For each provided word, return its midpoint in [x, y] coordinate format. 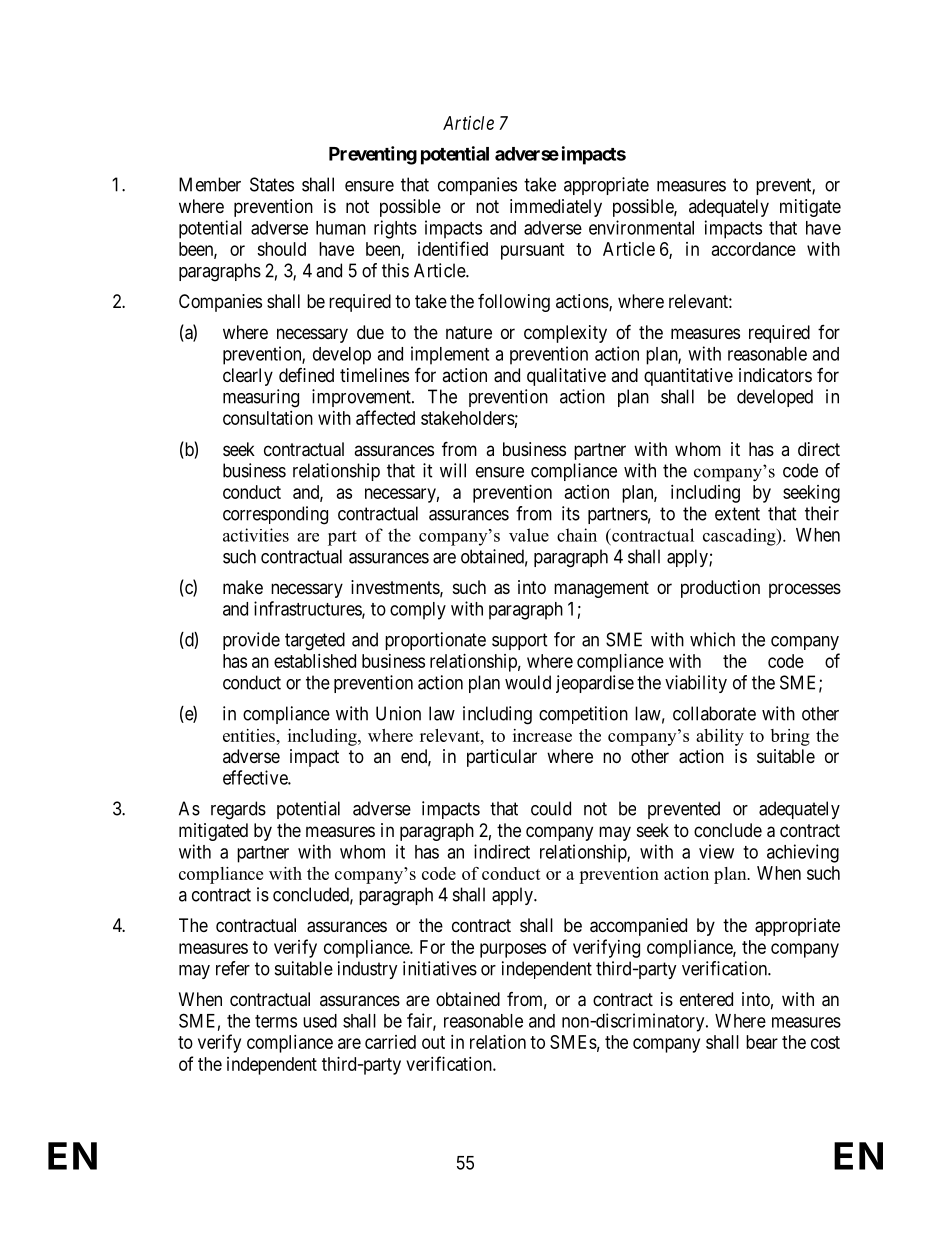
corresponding [275, 515]
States [272, 184]
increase [542, 735]
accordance [754, 249]
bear [762, 1042]
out [433, 1042]
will [453, 470]
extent [737, 514]
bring [790, 737]
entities [249, 735]
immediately [556, 208]
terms [276, 1021]
